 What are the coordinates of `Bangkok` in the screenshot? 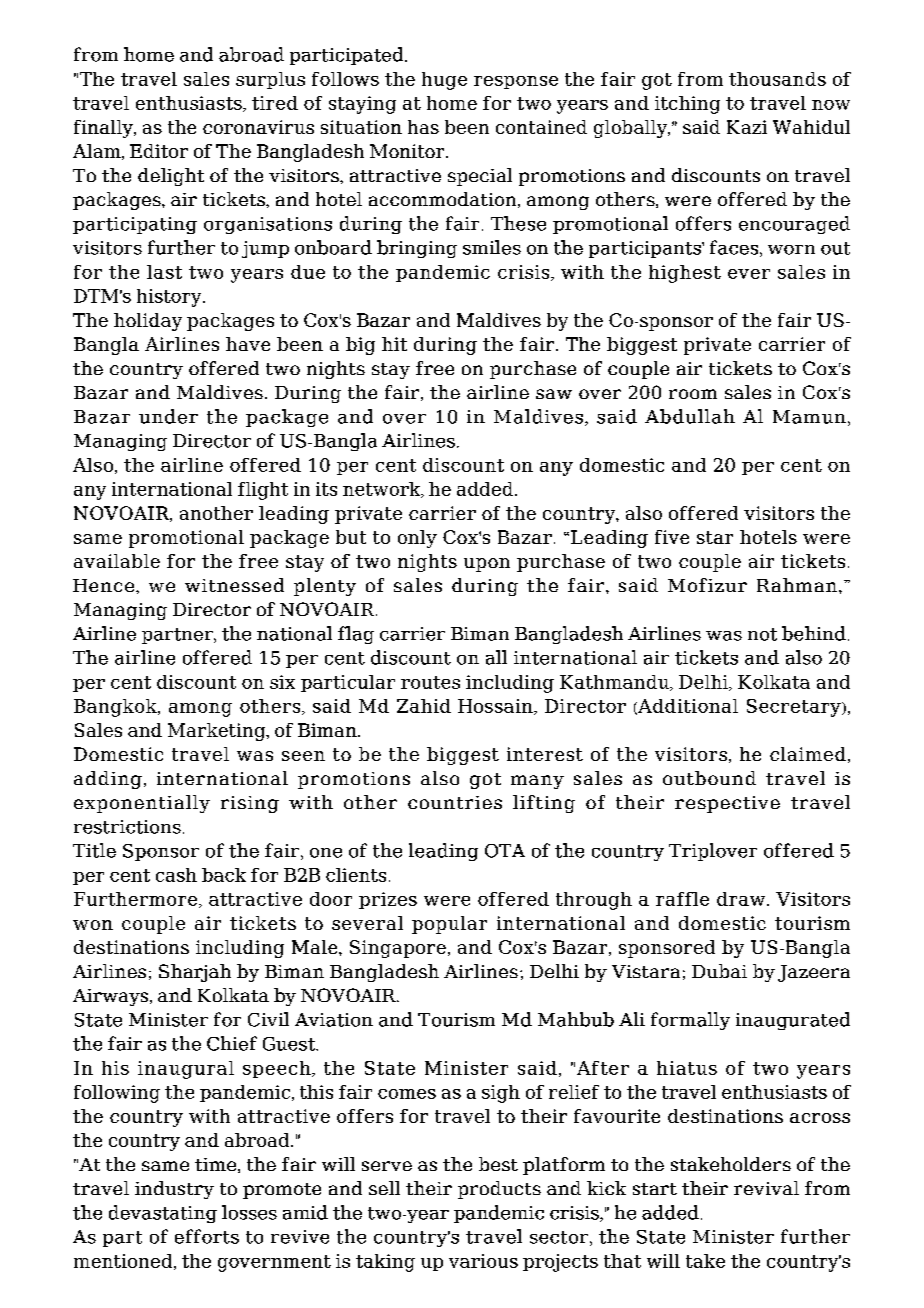 It's located at (116, 708).
